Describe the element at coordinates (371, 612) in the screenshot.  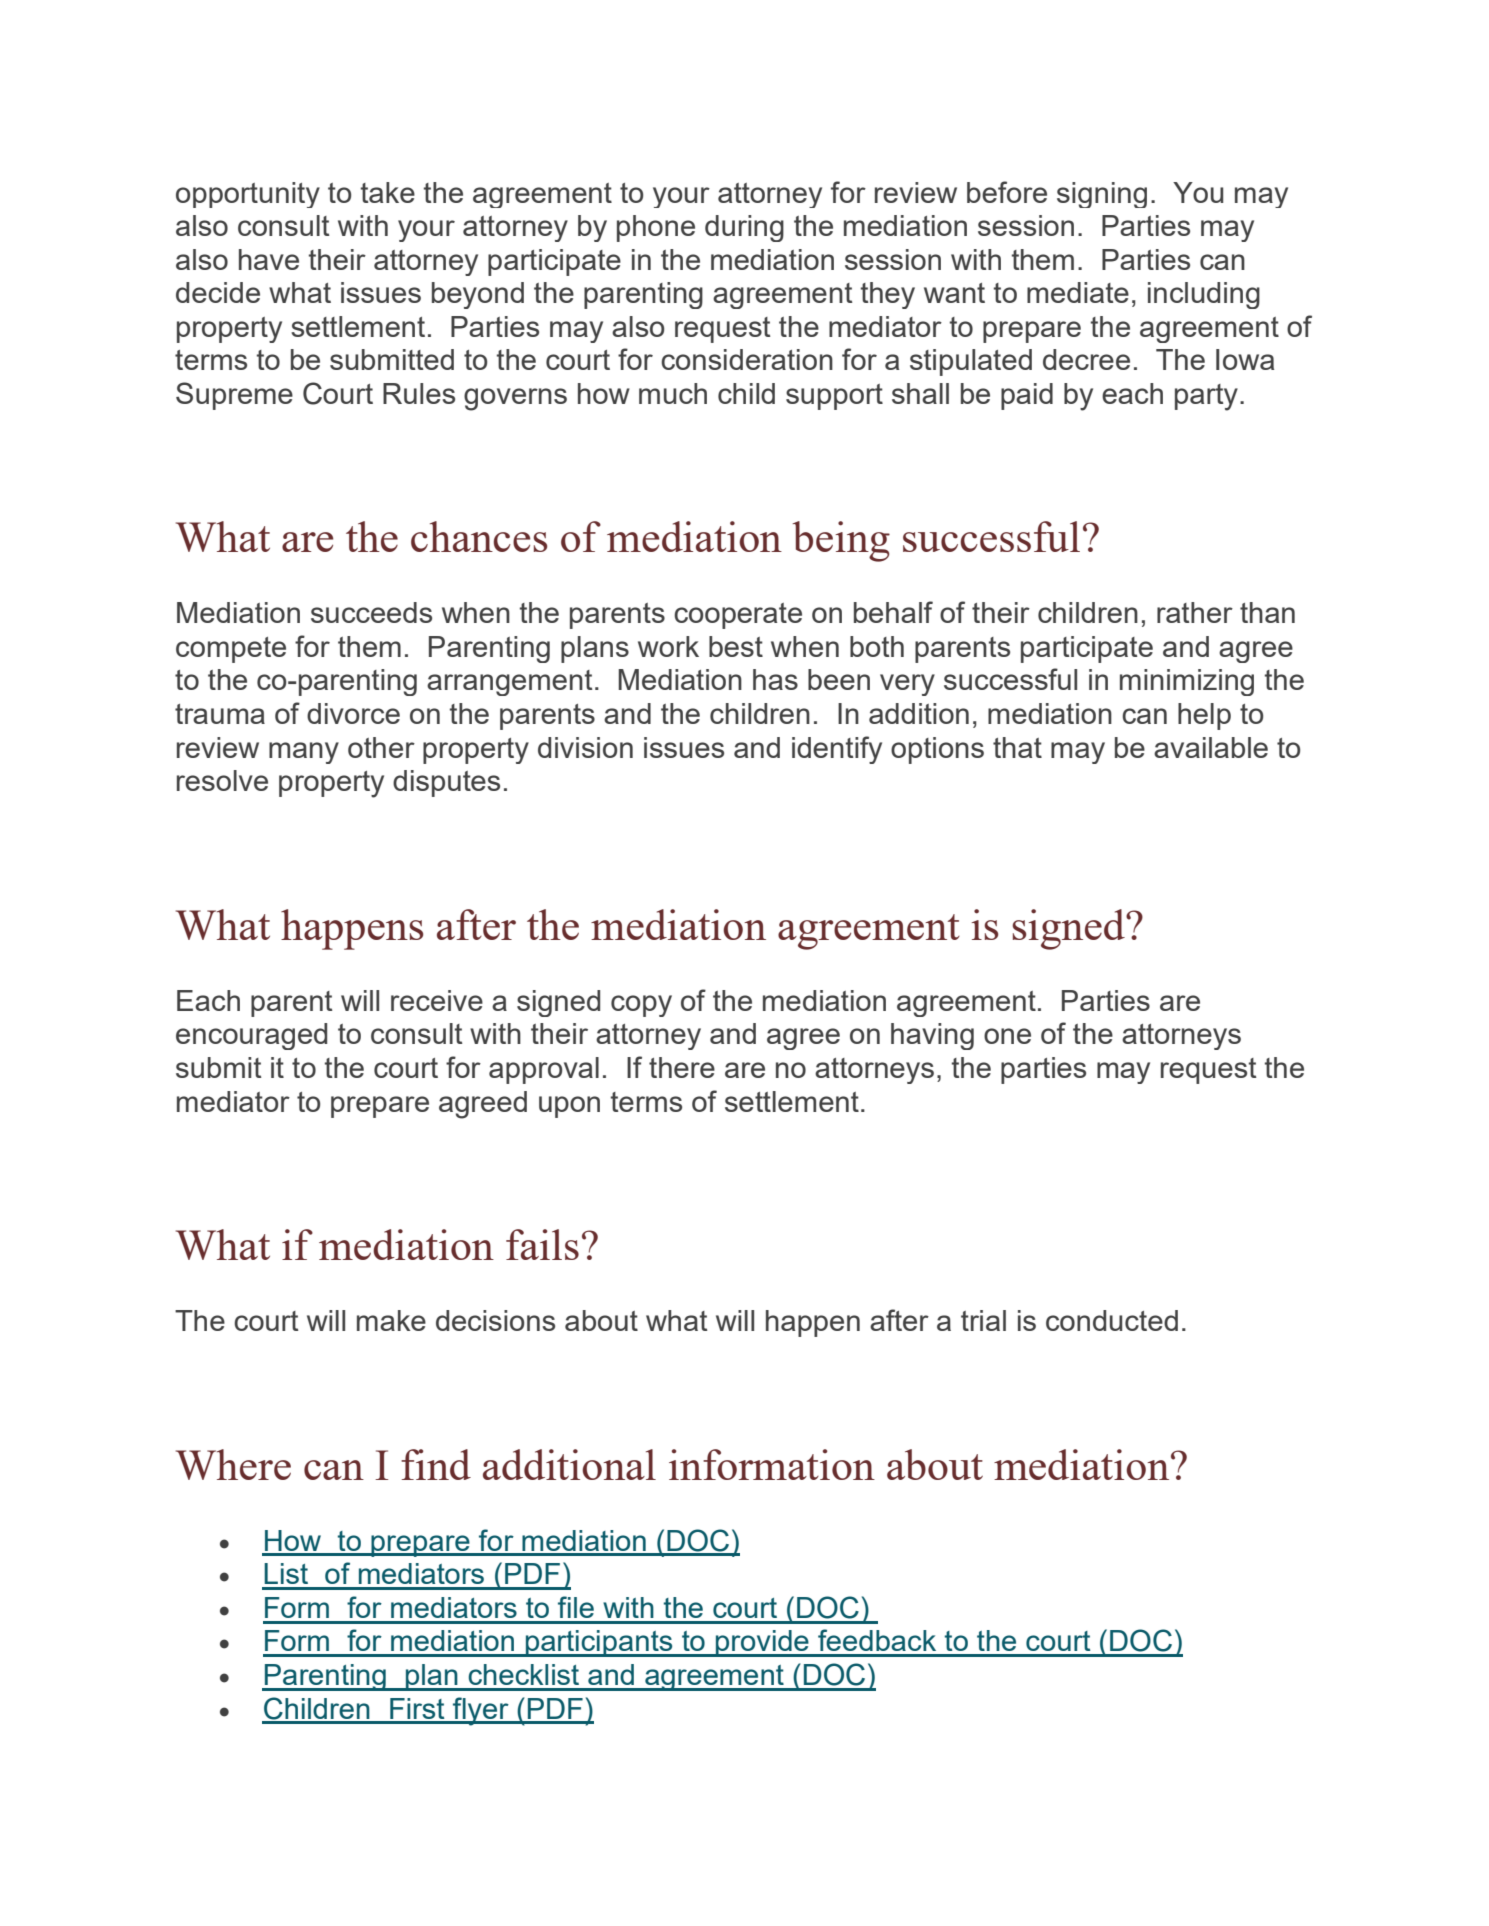
I see `succeeds` at that location.
